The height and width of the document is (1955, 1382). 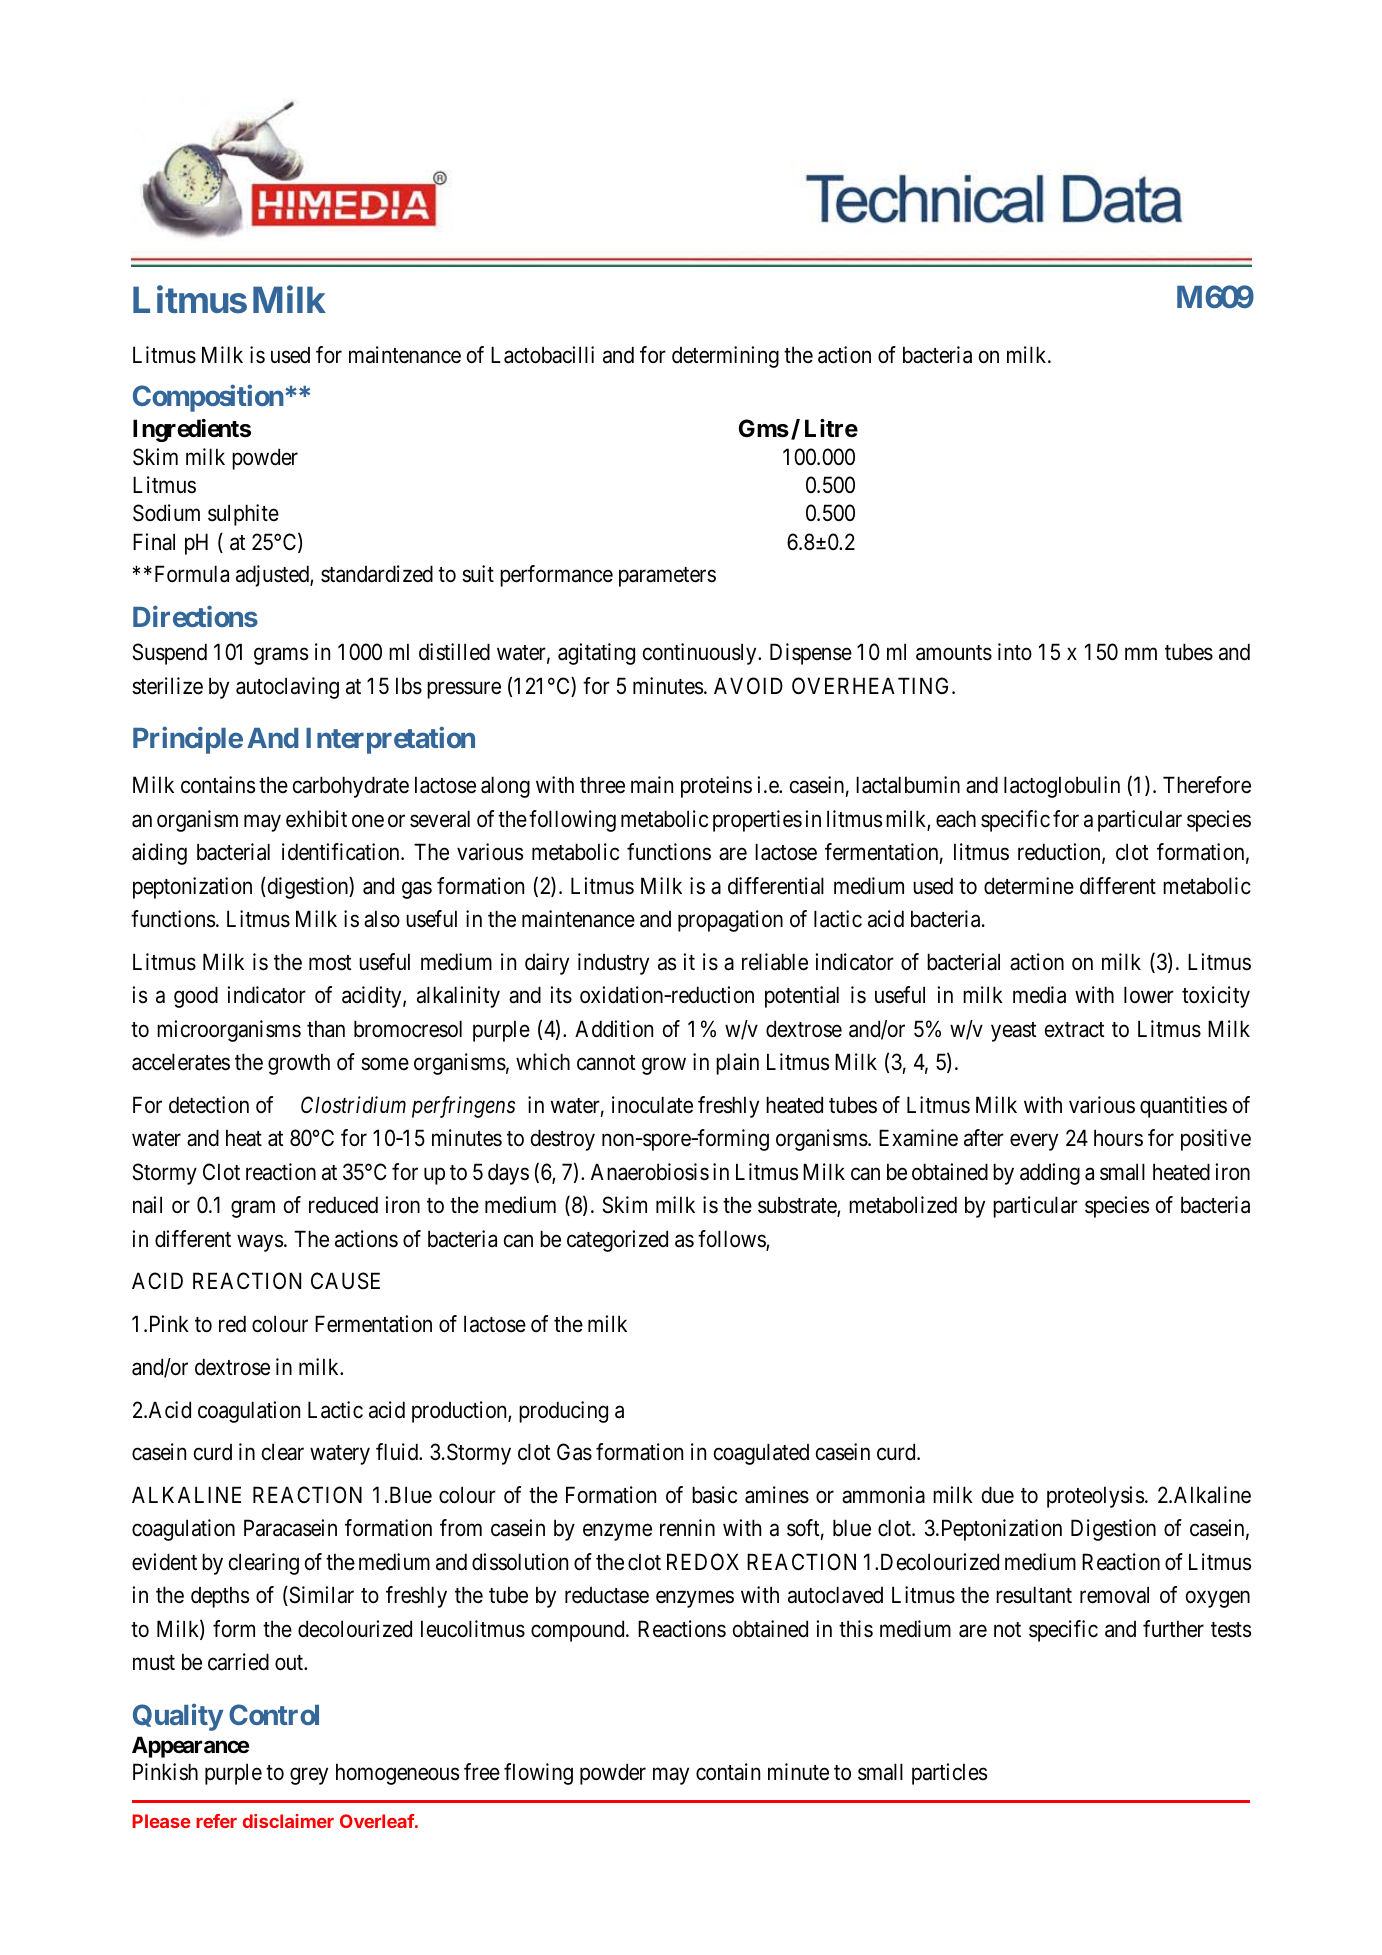 I want to click on determining, so click(x=725, y=357).
